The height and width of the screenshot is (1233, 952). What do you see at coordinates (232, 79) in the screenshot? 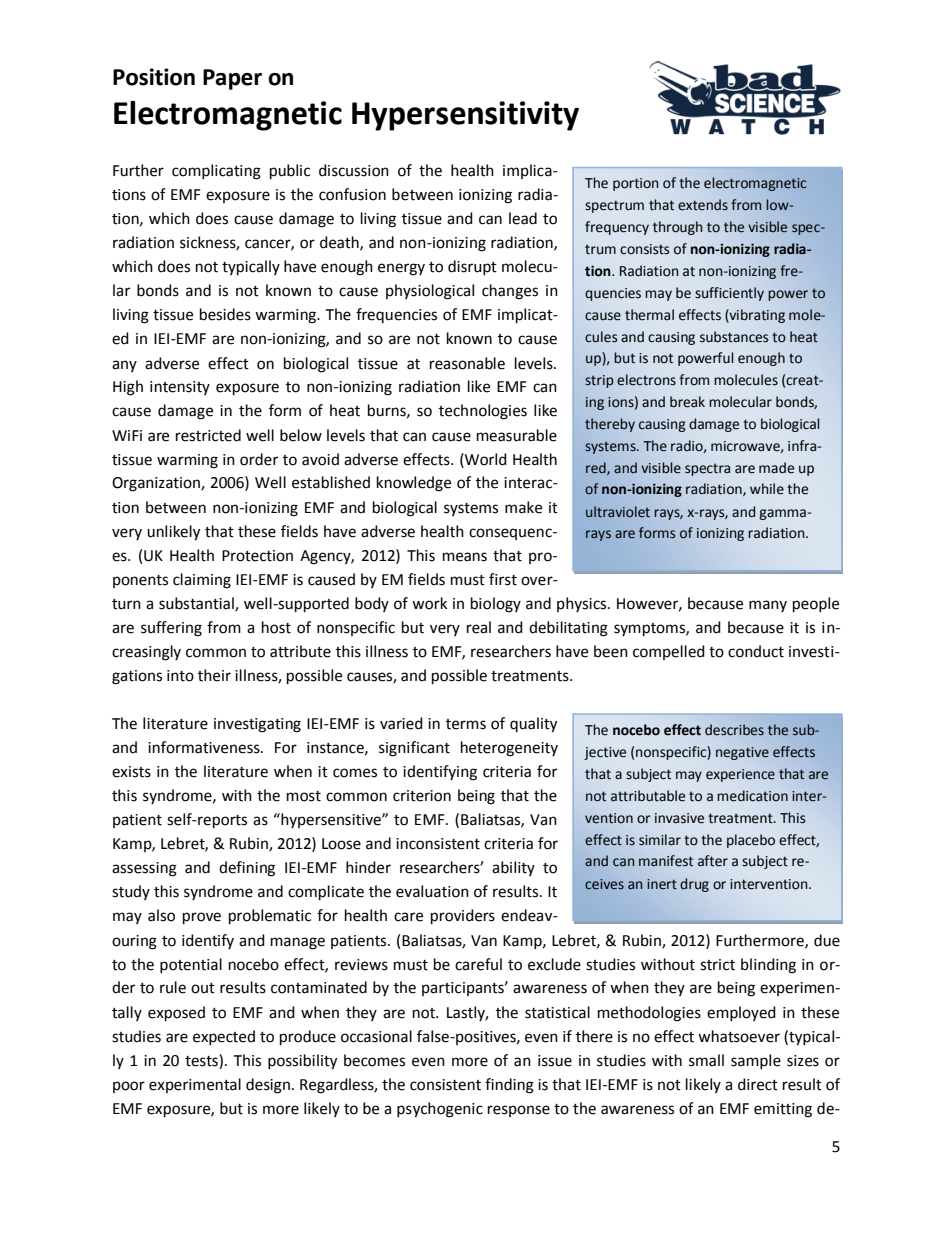
I see `Paper` at bounding box center [232, 79].
